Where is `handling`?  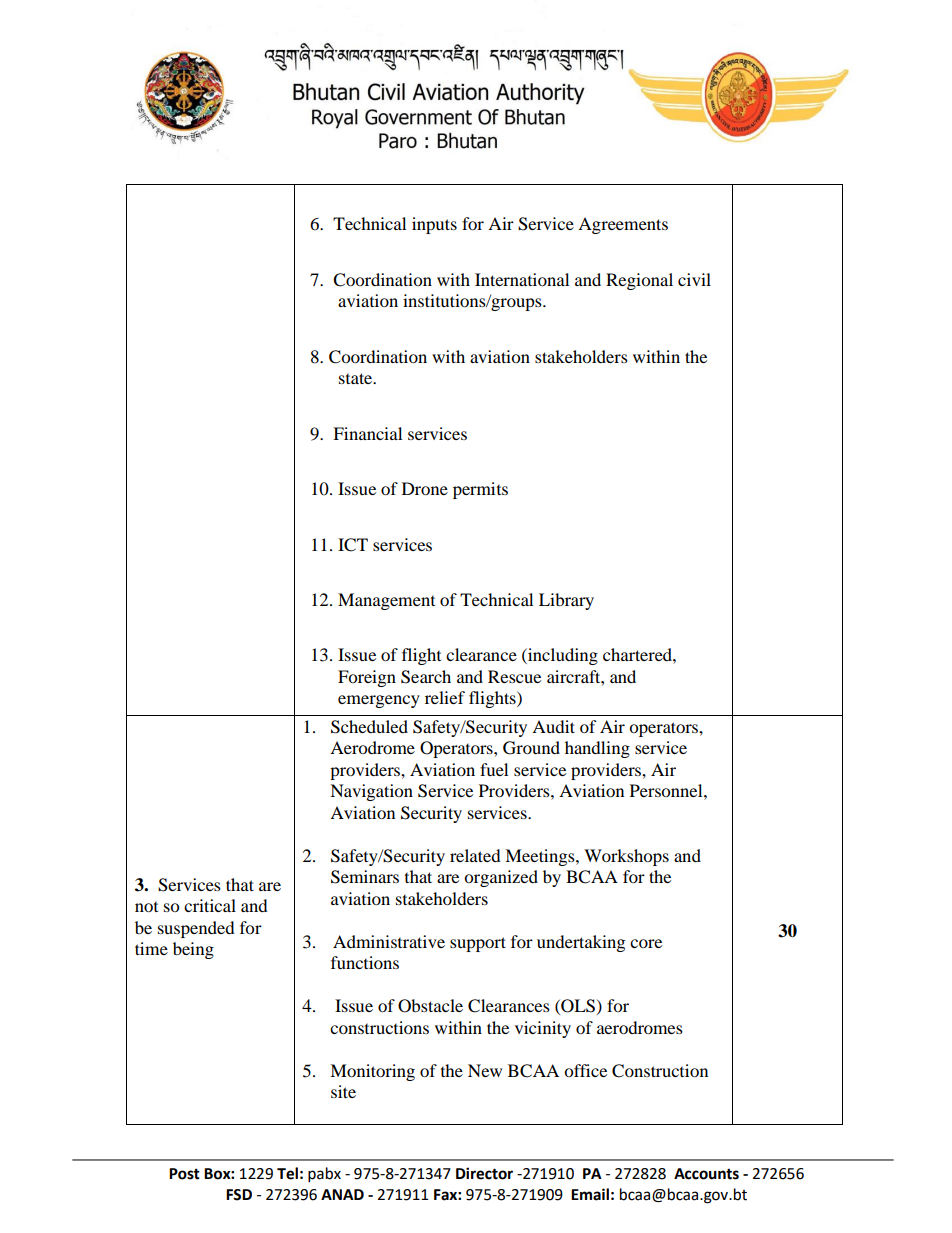 handling is located at coordinates (597, 749).
